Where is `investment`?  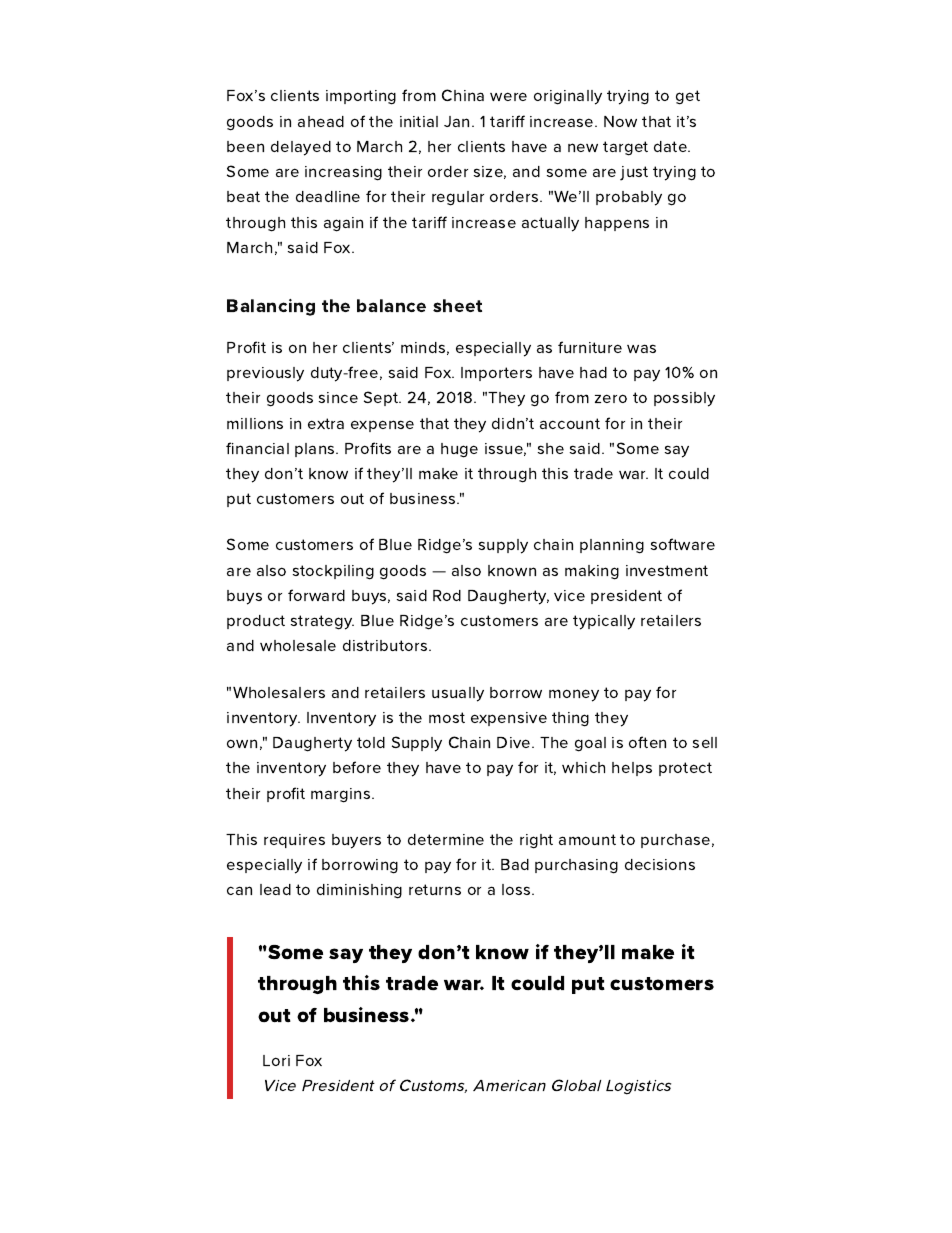 investment is located at coordinates (667, 570).
